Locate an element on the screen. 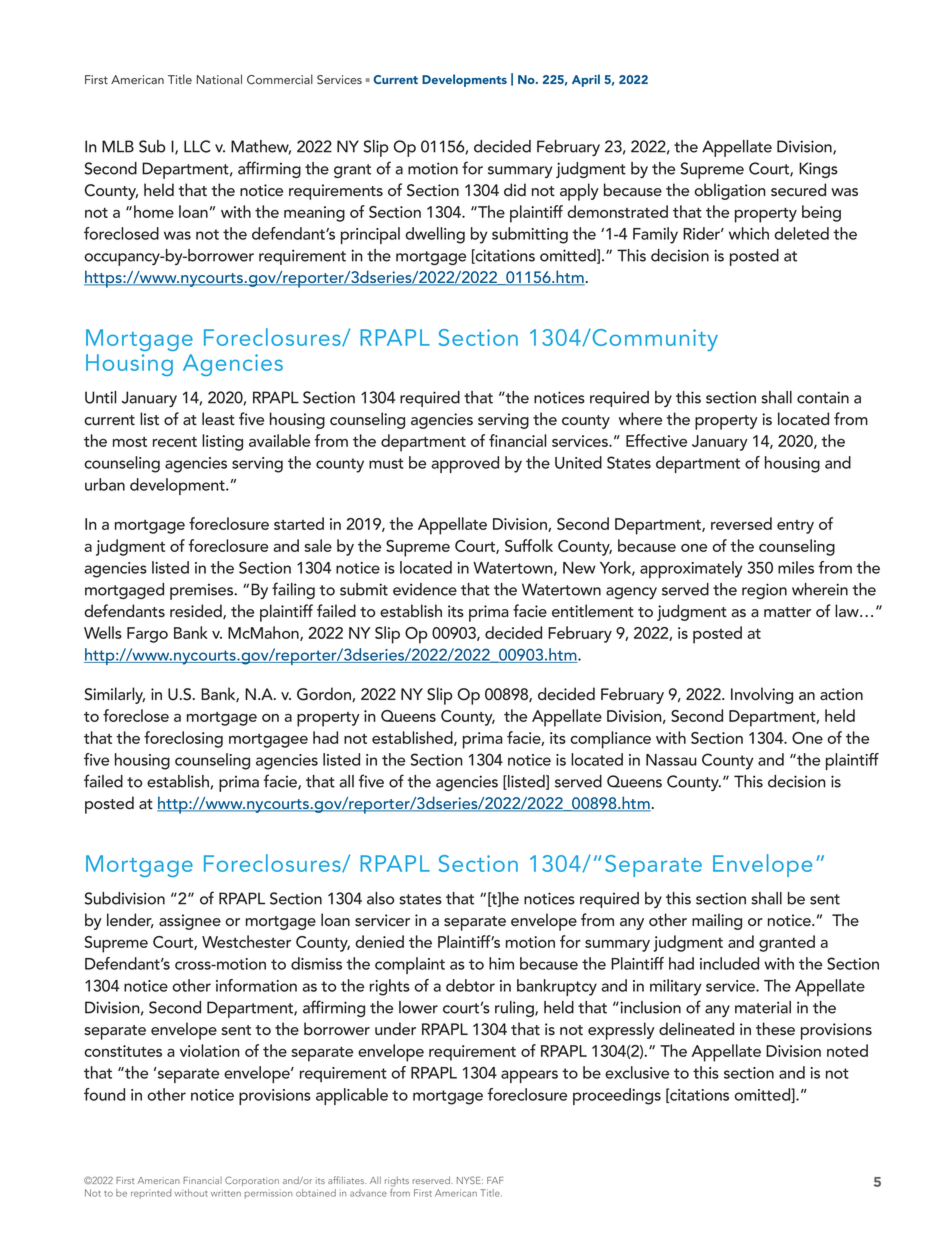 The image size is (952, 1233). written is located at coordinates (226, 1193).
